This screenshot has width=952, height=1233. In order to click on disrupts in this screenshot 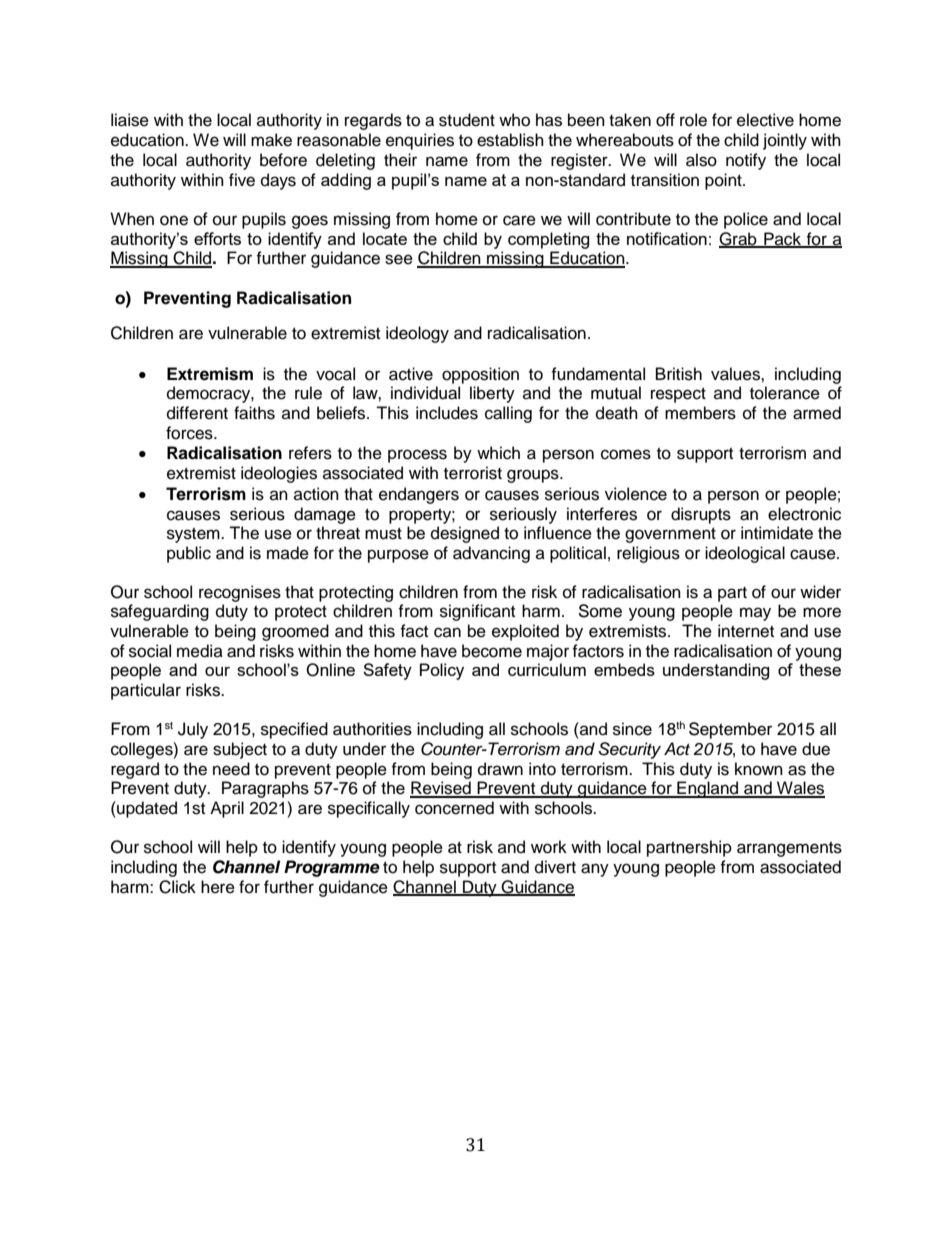, I will do `click(701, 515)`.
